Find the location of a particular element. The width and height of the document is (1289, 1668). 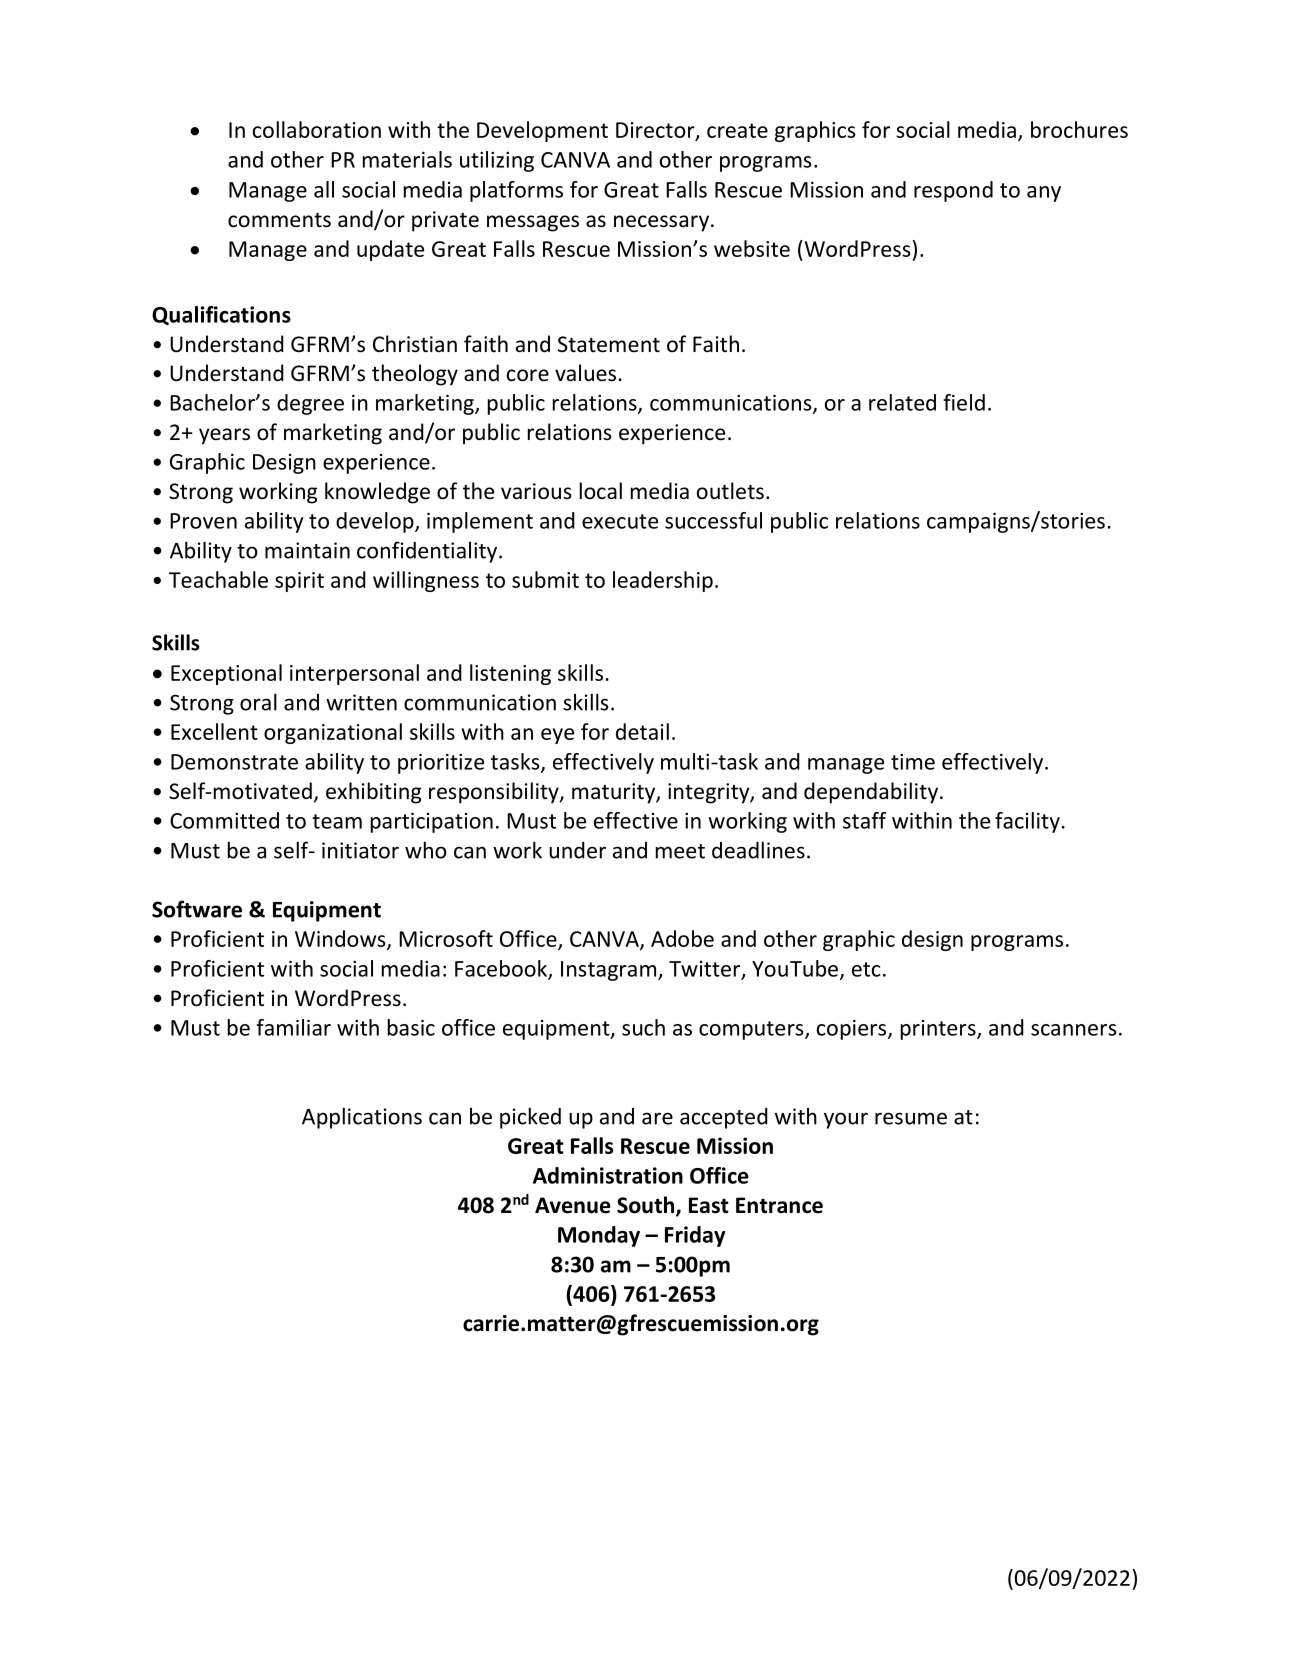

Applications is located at coordinates (362, 1118).
